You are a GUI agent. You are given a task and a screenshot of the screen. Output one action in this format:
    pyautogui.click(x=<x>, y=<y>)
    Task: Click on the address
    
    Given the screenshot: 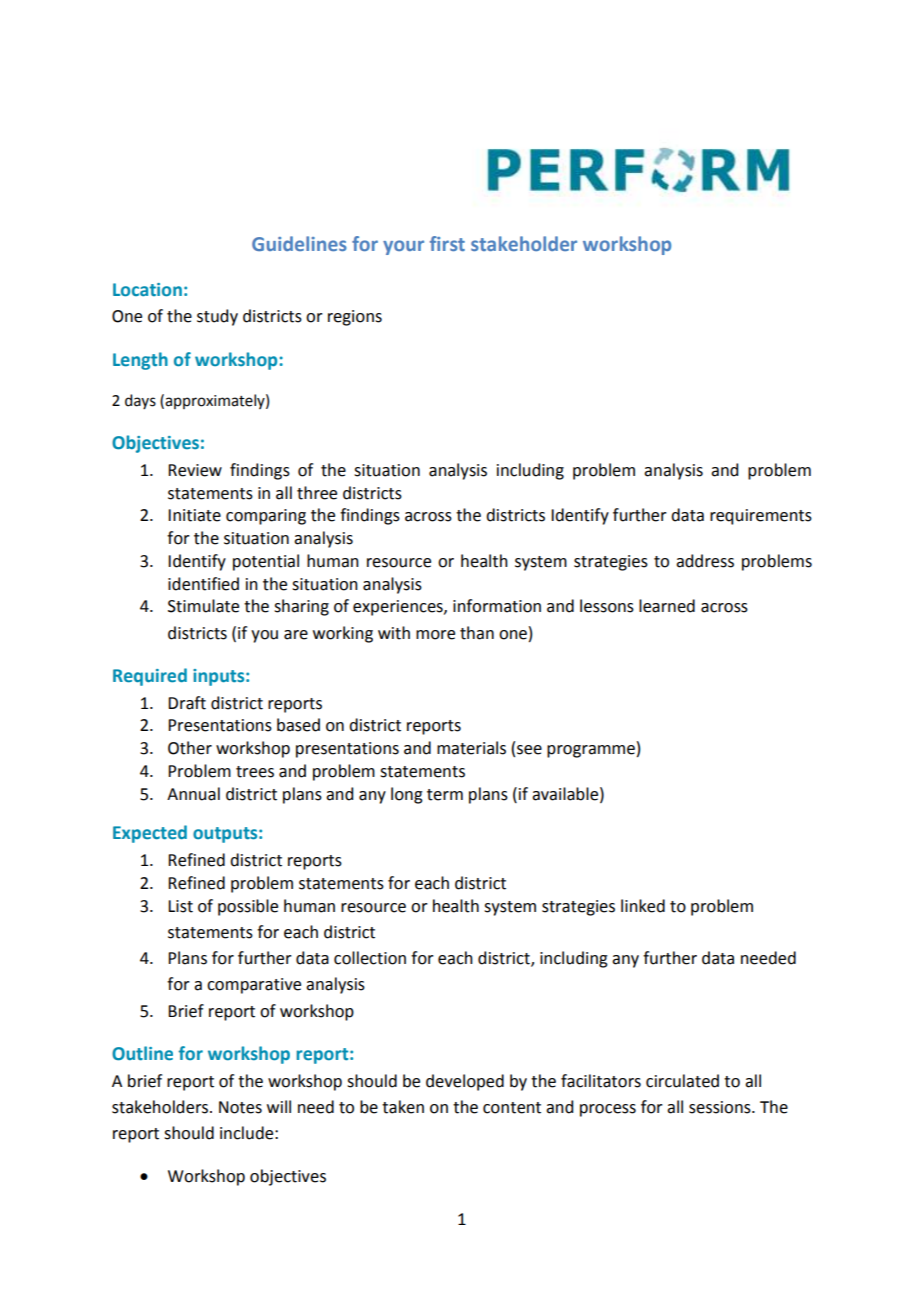 What is the action you would take?
    pyautogui.click(x=705, y=561)
